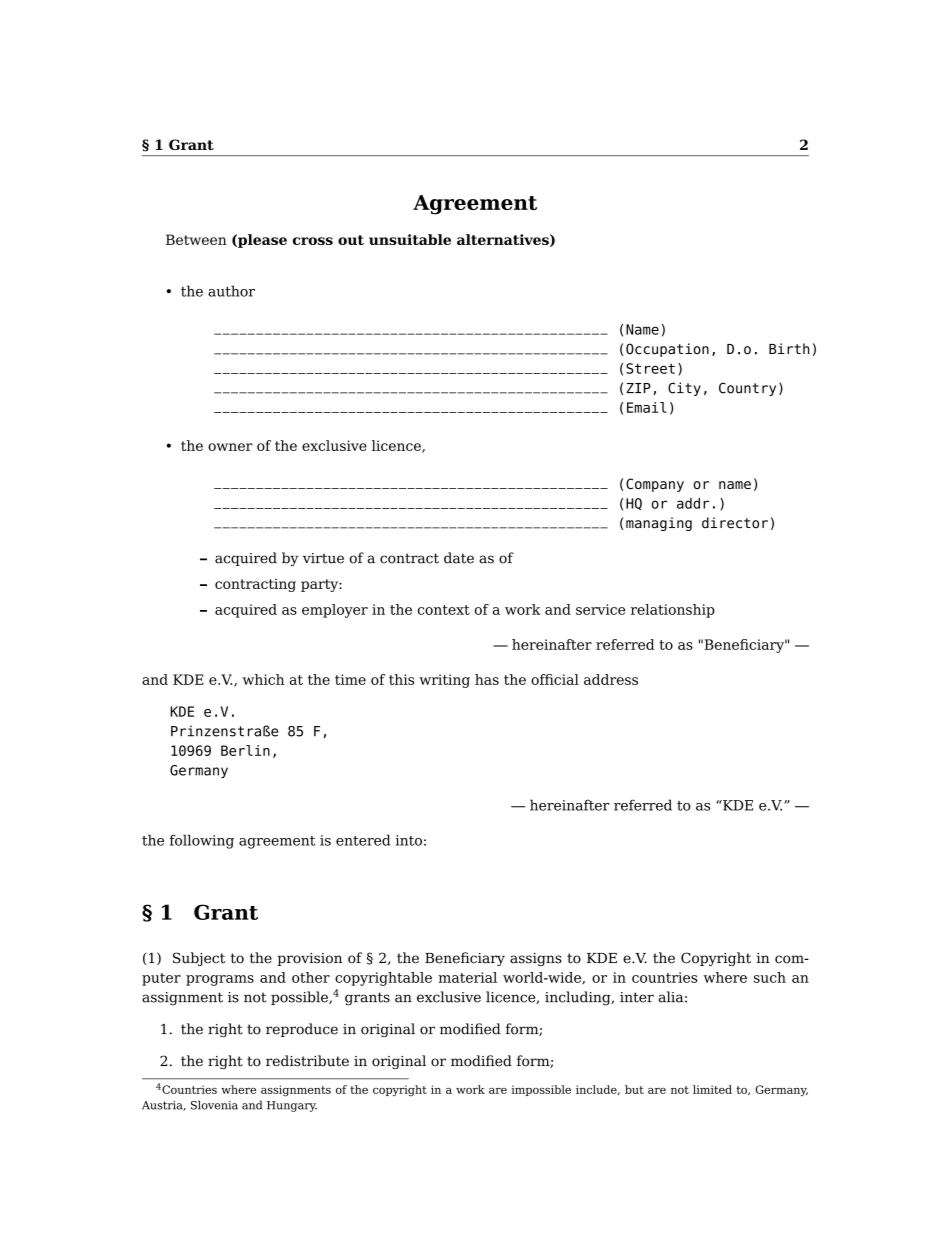  Describe the element at coordinates (444, 610) in the page. I see `context` at that location.
